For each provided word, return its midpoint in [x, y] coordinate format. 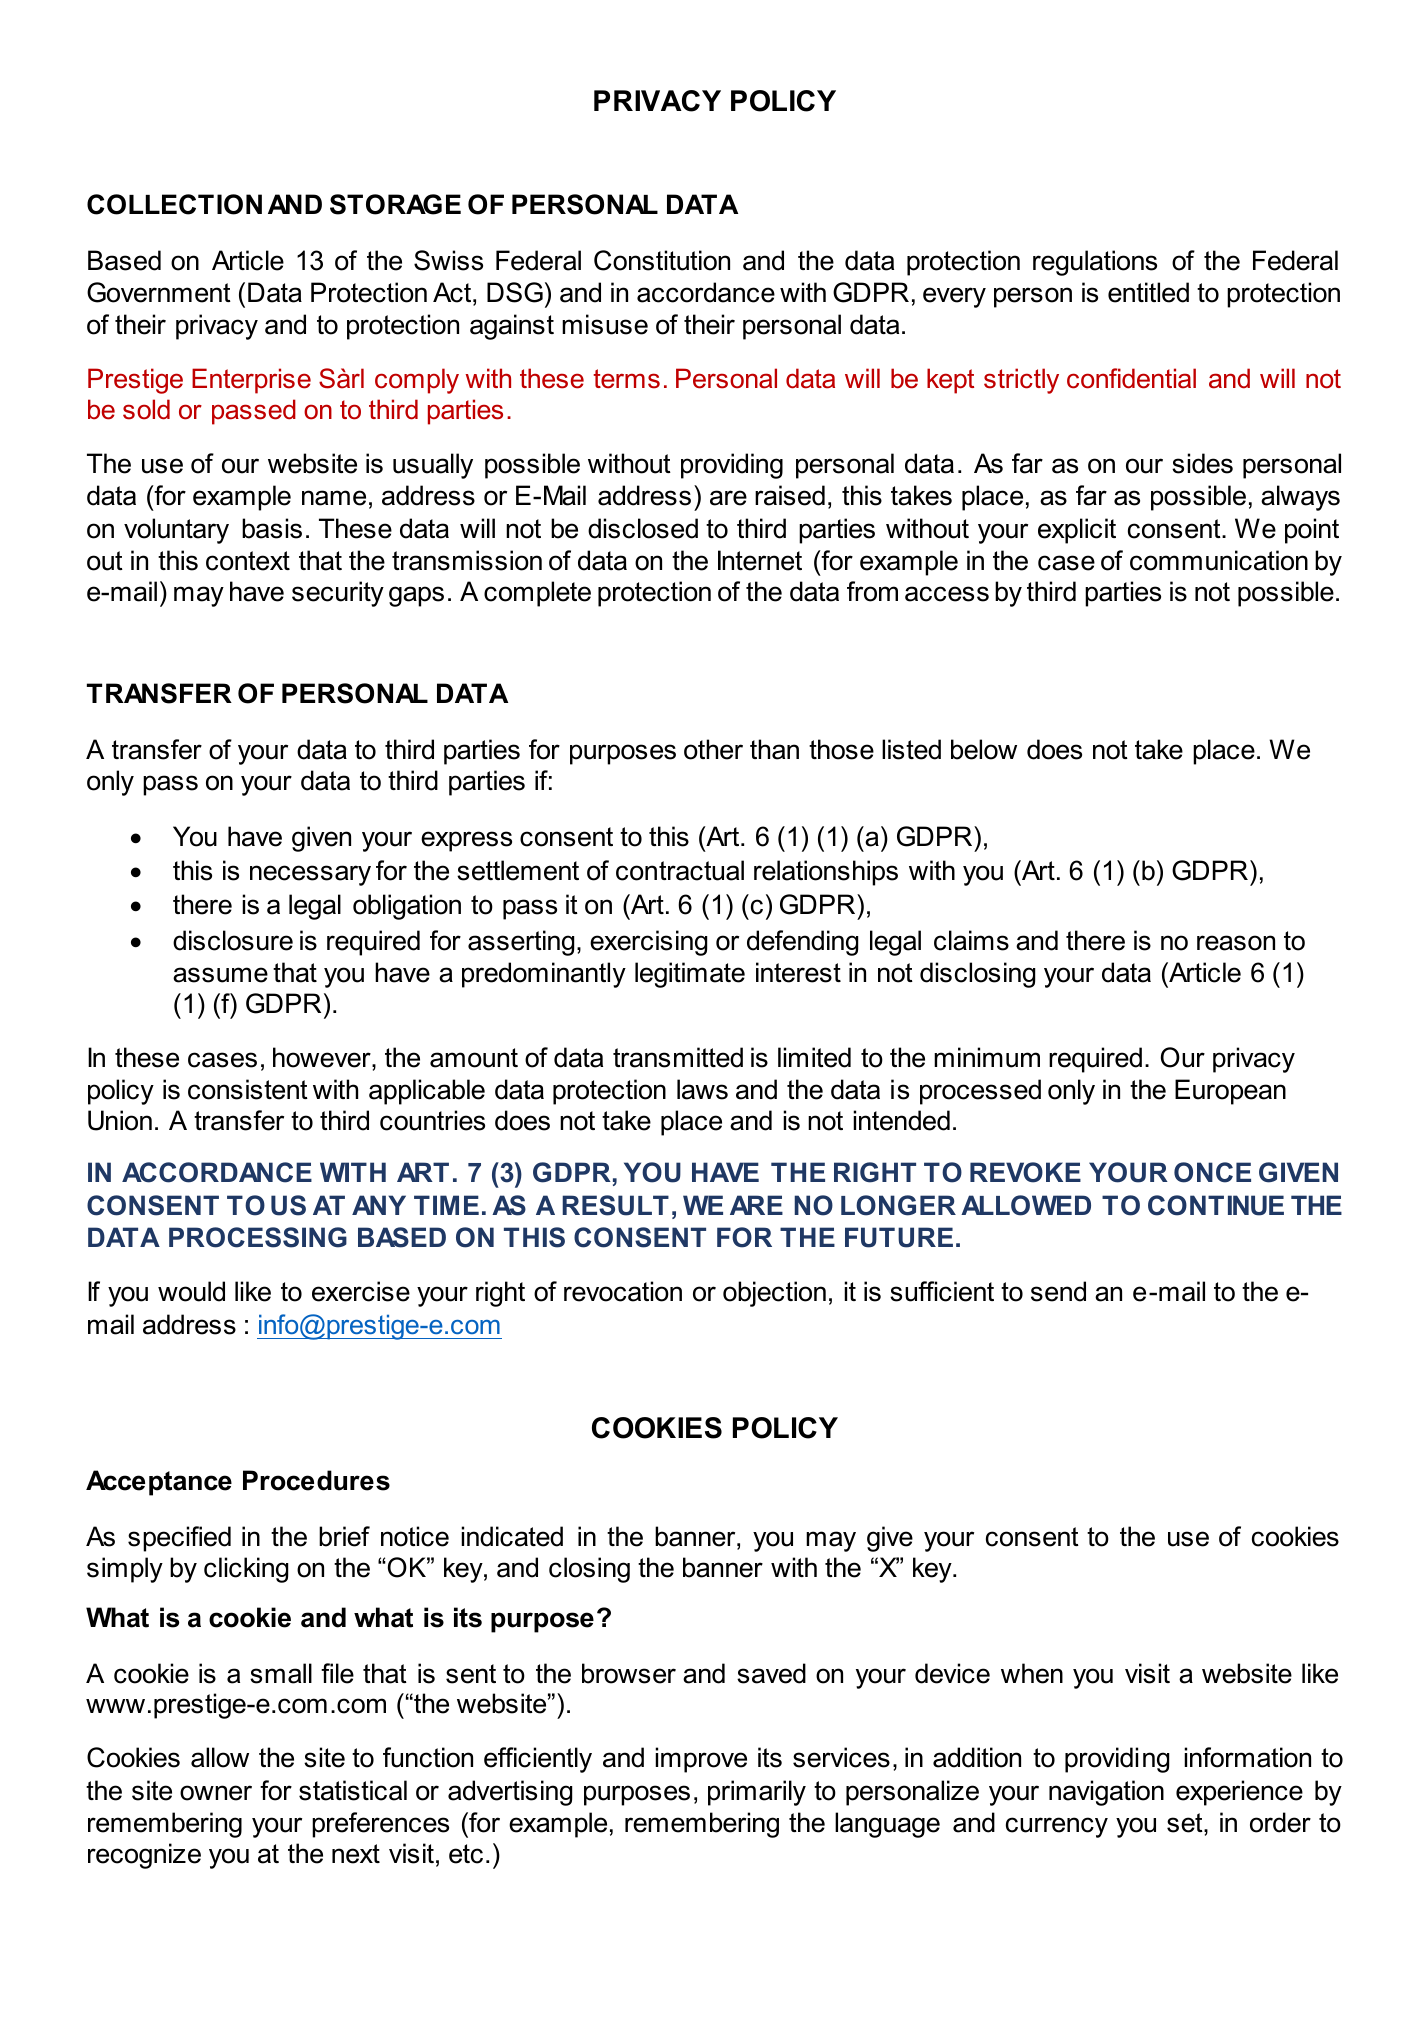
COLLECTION [174, 204]
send [1058, 1291]
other [713, 749]
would [191, 1291]
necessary [310, 875]
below [984, 749]
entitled [1148, 292]
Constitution [662, 260]
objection [774, 1294]
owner [216, 1793]
